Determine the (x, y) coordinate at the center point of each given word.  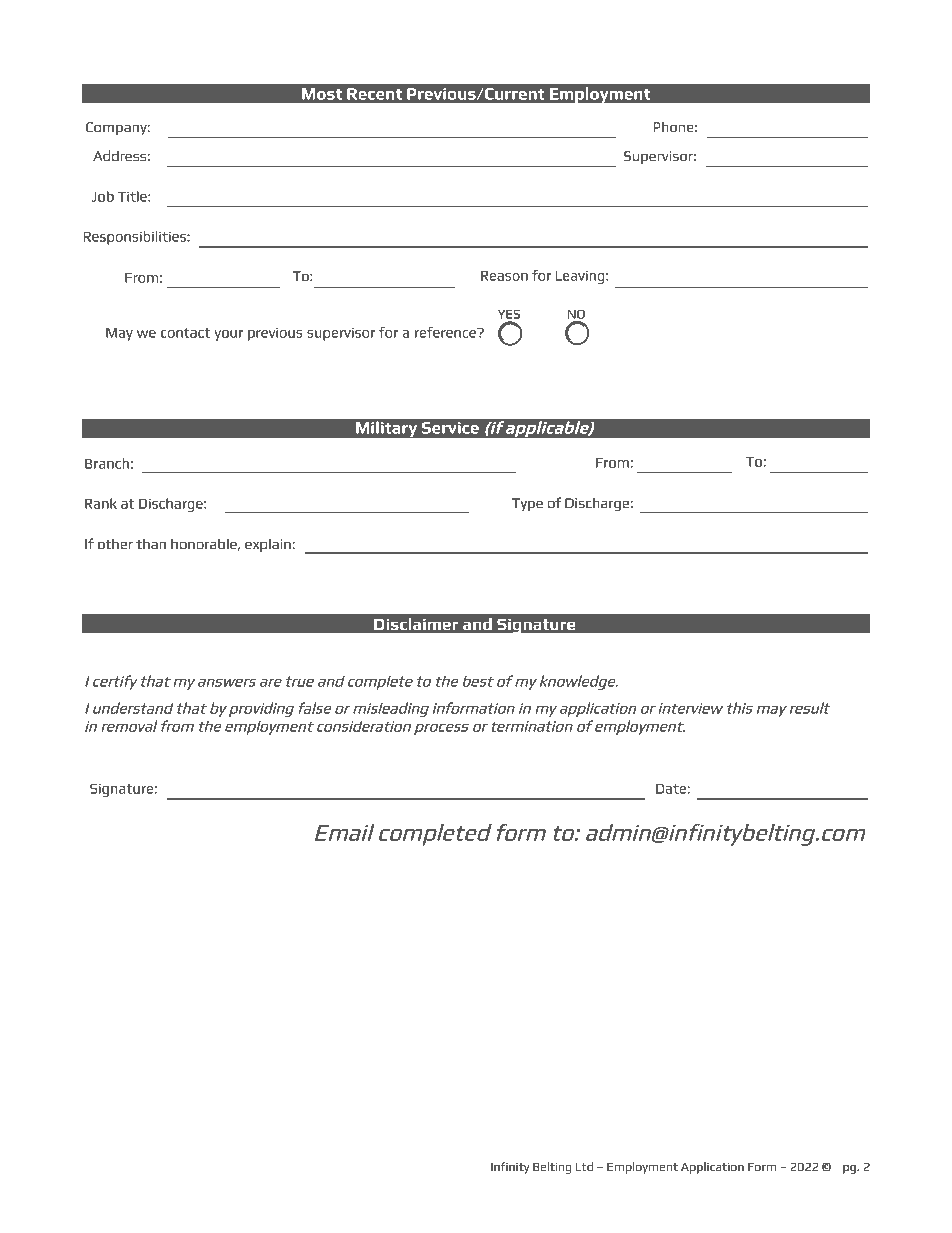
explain (269, 545)
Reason (504, 276)
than (151, 543)
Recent (374, 94)
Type (527, 504)
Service (450, 428)
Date (672, 789)
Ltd (584, 1166)
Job (103, 196)
